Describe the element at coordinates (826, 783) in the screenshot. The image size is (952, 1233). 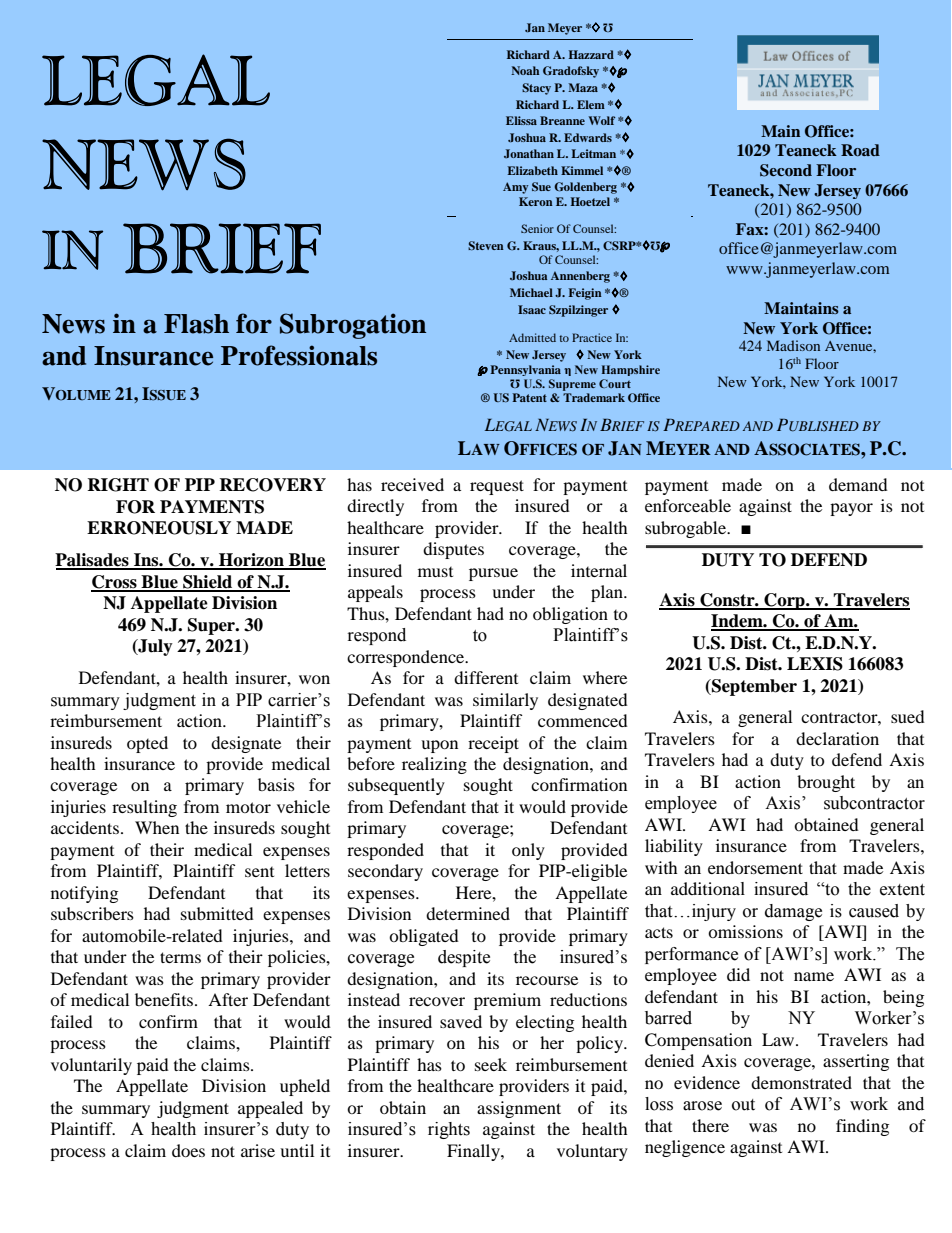
I see `brought` at that location.
